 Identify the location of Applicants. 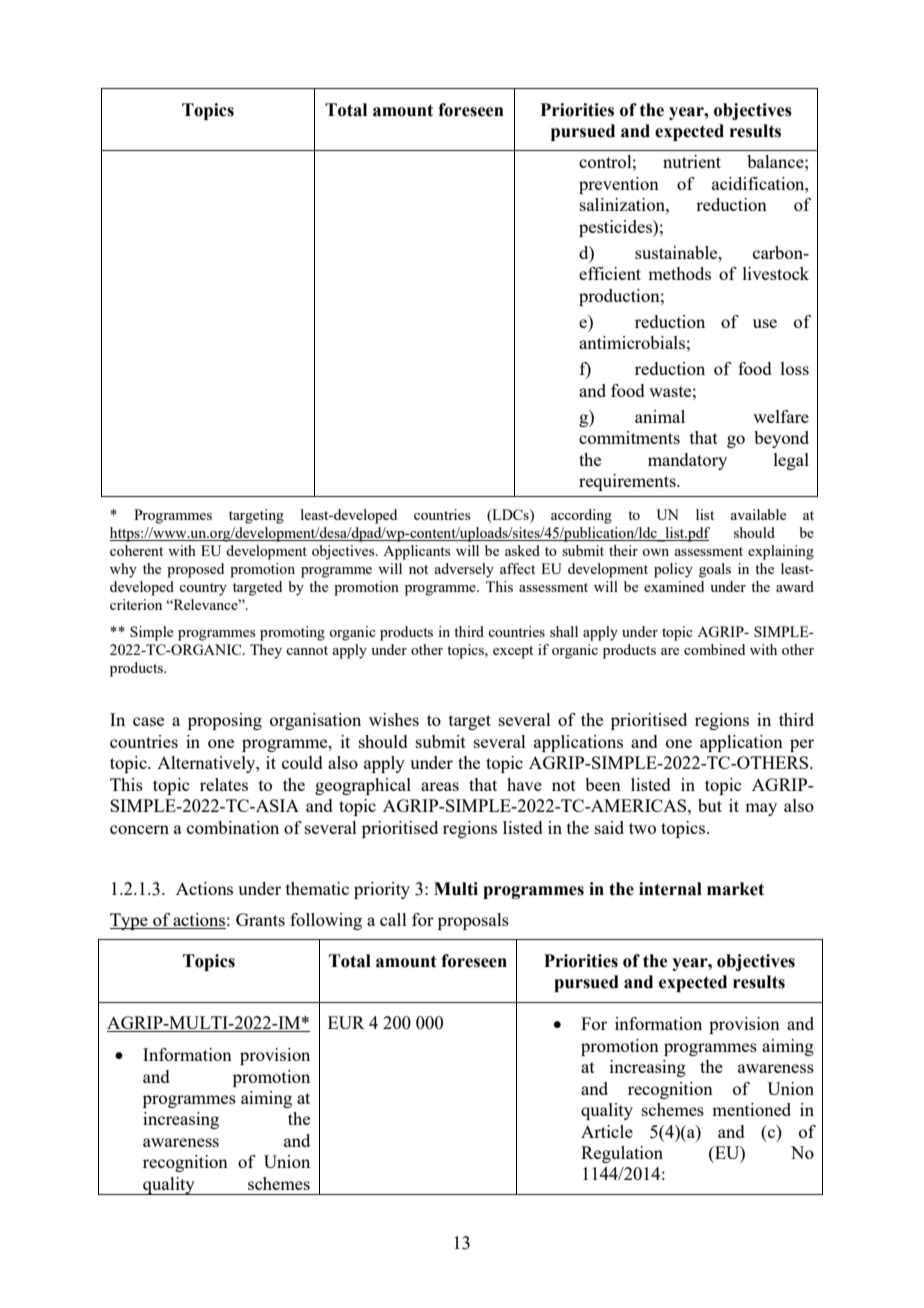
(417, 552).
